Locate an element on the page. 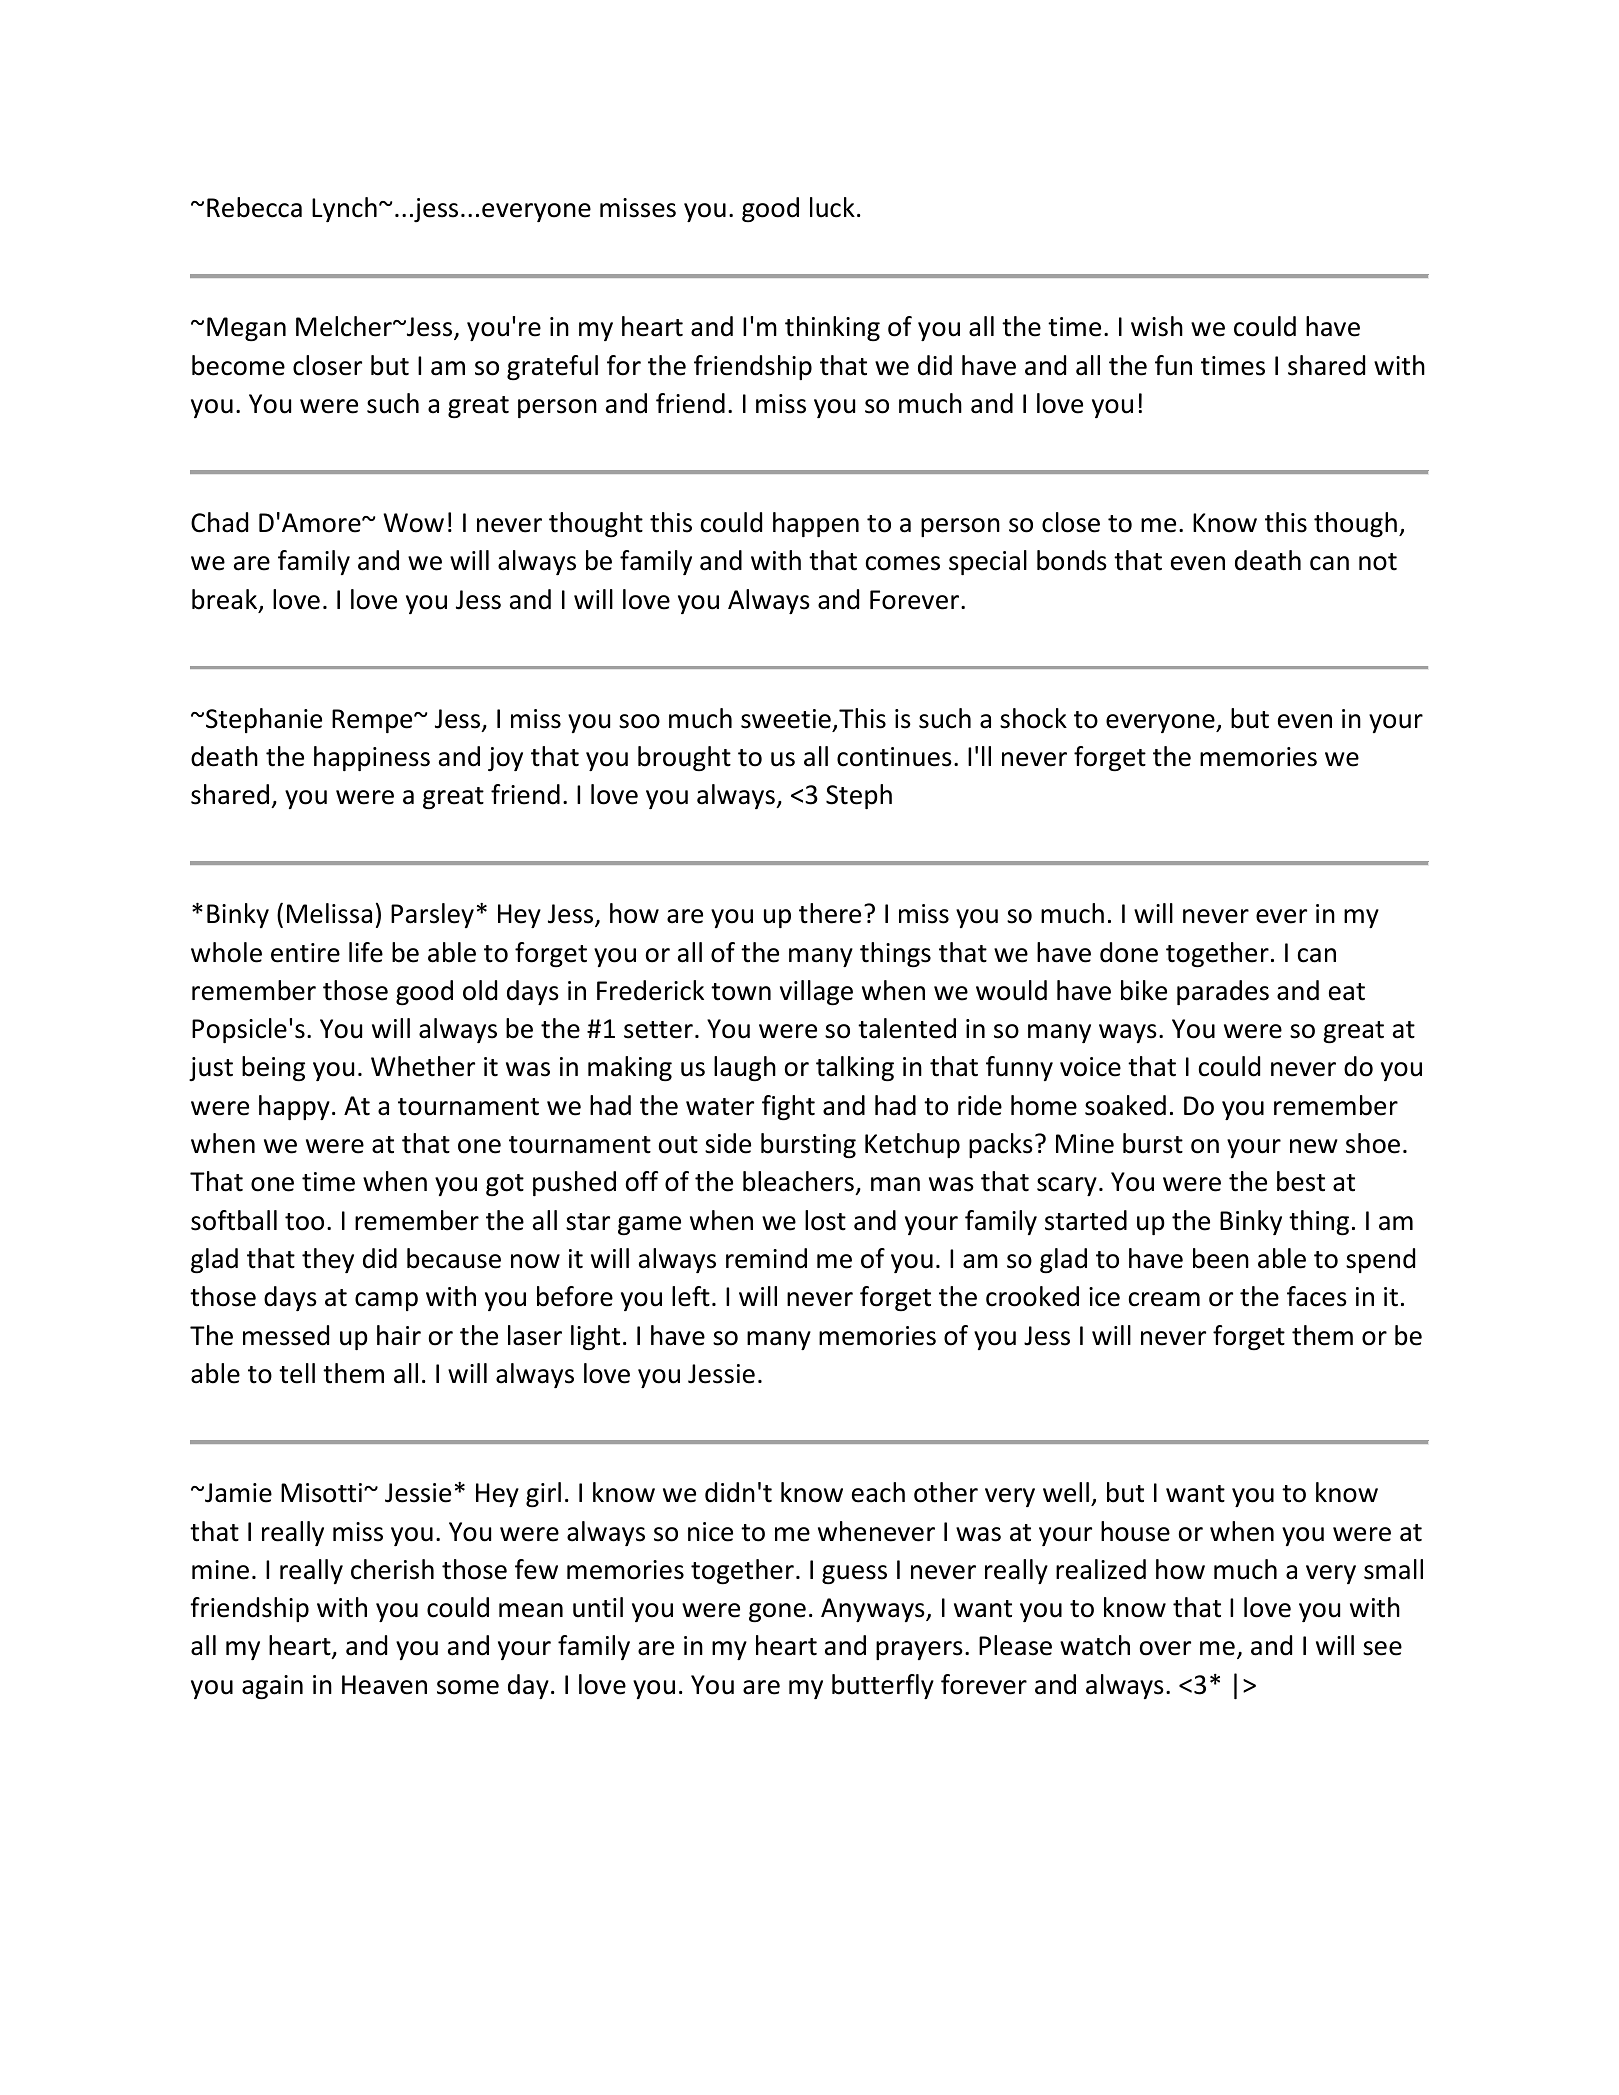  life is located at coordinates (366, 952).
